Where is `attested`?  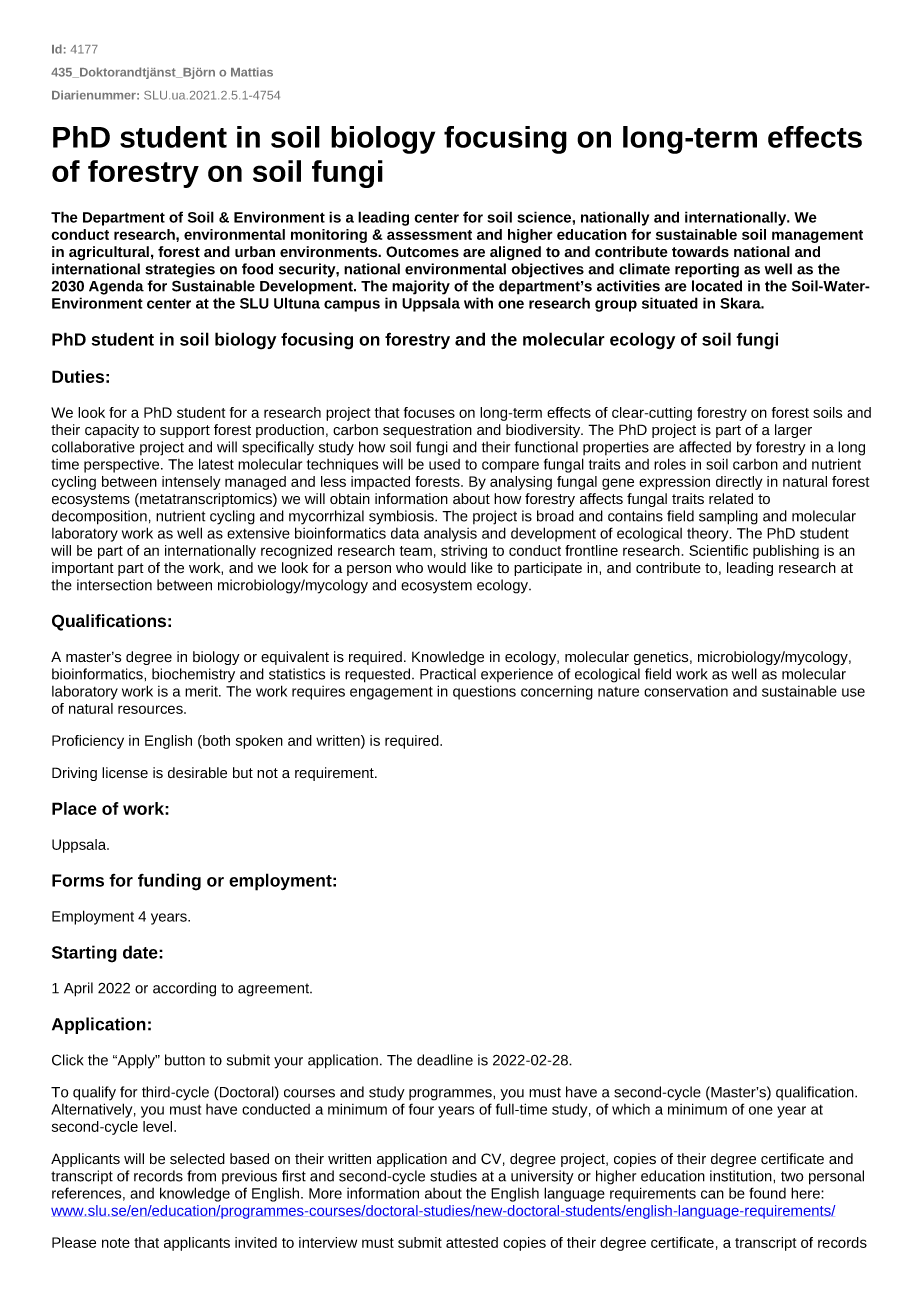 attested is located at coordinates (472, 1242).
